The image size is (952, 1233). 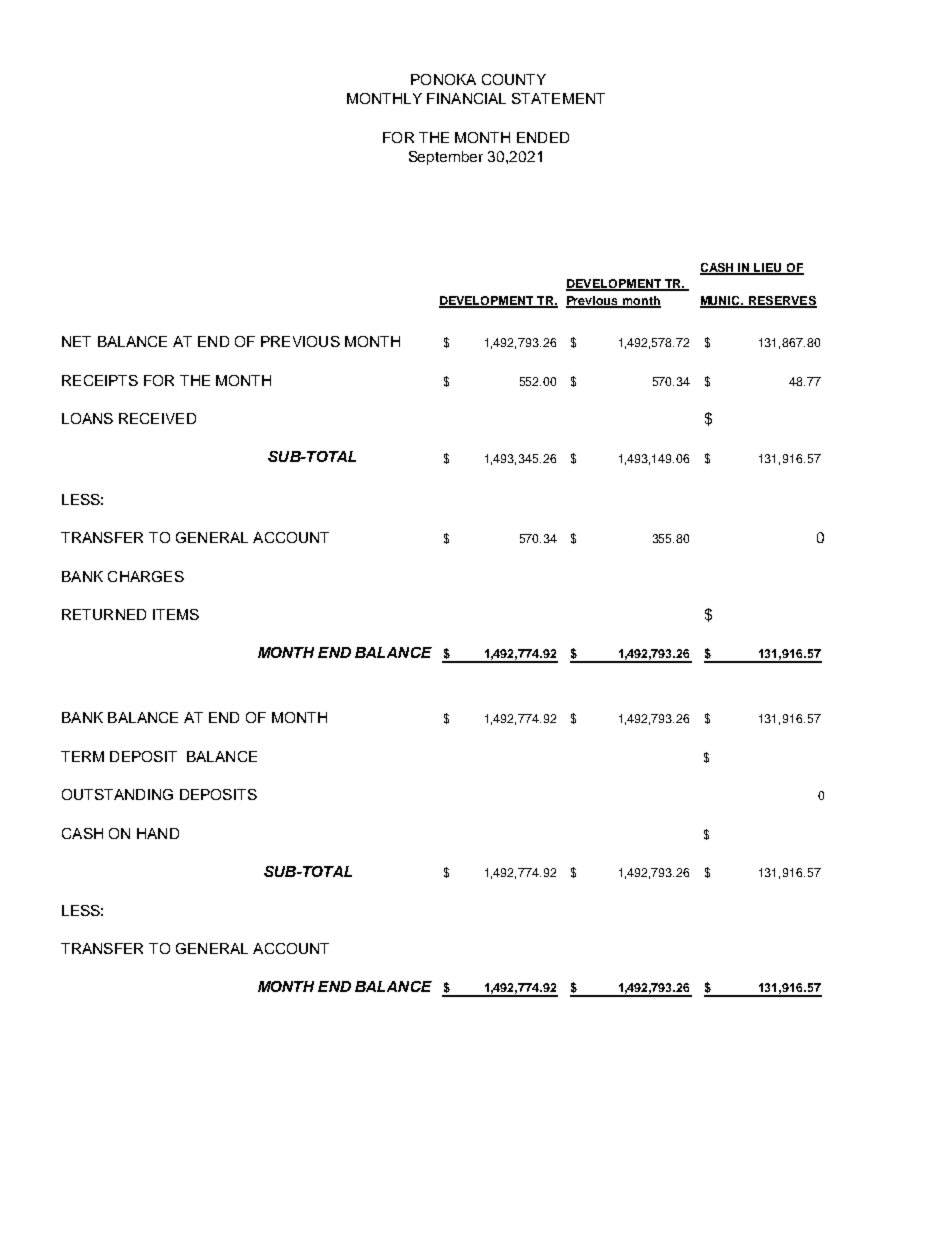 I want to click on ENDED, so click(x=543, y=137).
